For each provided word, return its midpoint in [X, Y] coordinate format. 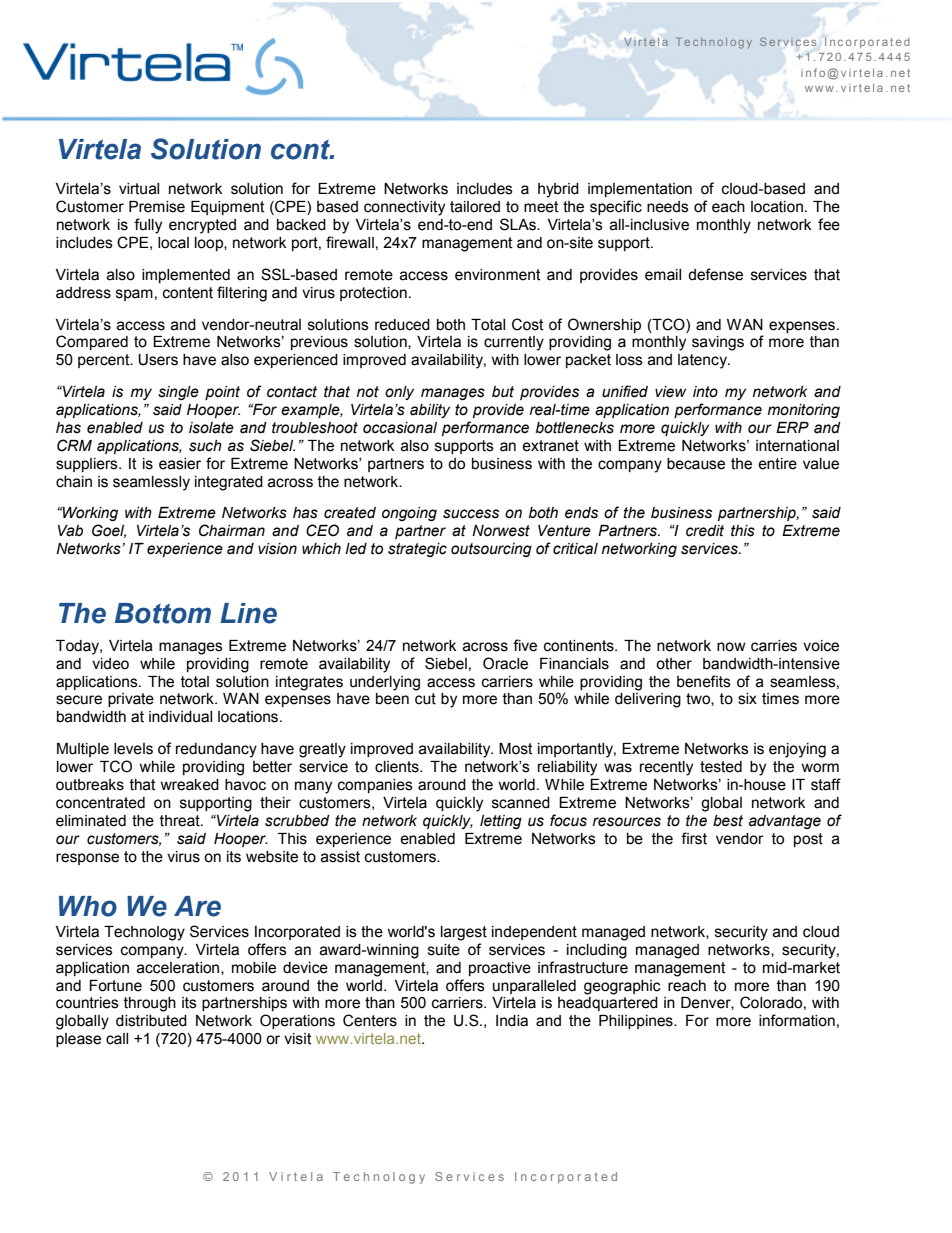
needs [668, 207]
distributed [151, 1021]
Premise [157, 207]
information [797, 1020]
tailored [475, 207]
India [512, 1021]
